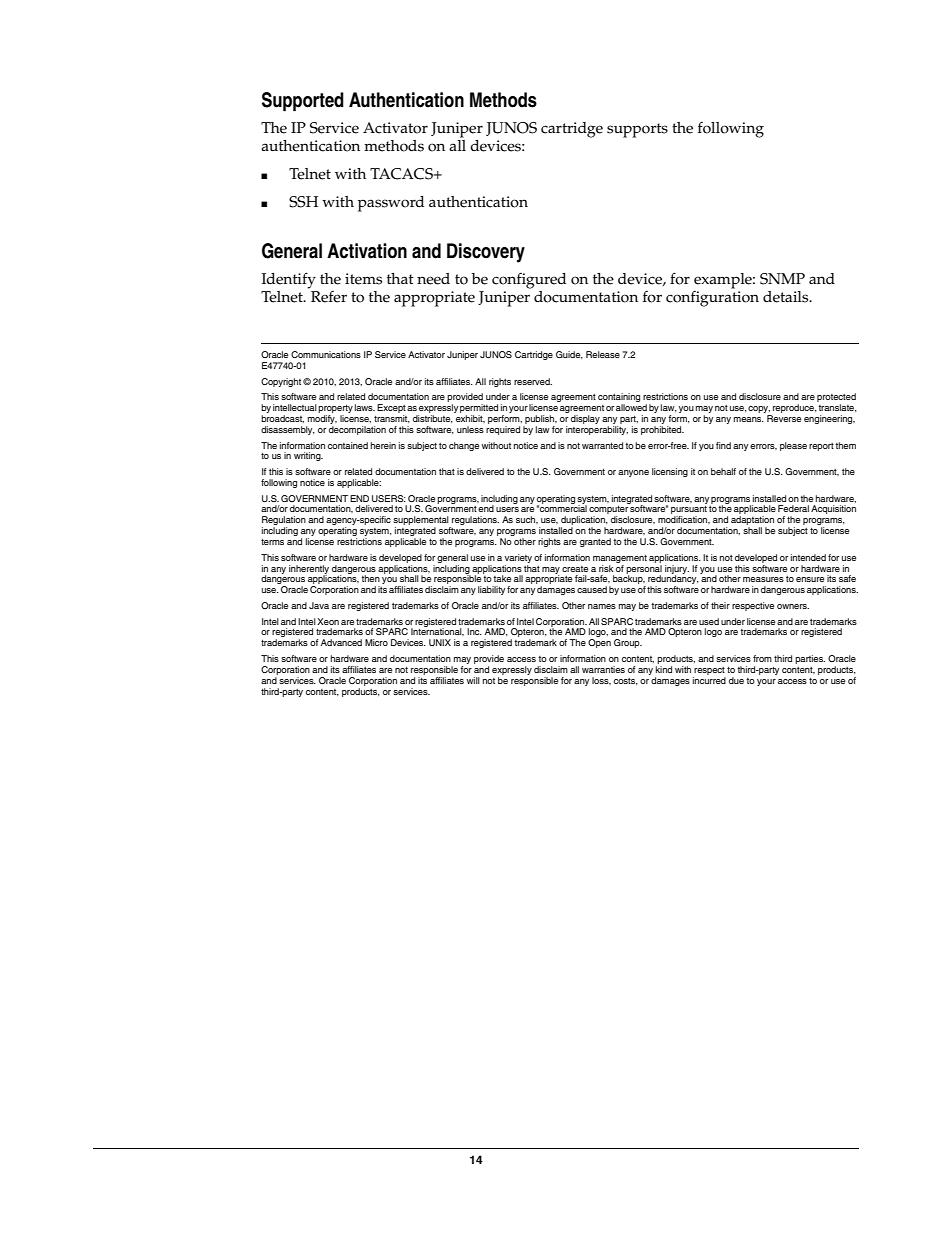 The width and height of the screenshot is (952, 1233). I want to click on writing, so click(308, 456).
